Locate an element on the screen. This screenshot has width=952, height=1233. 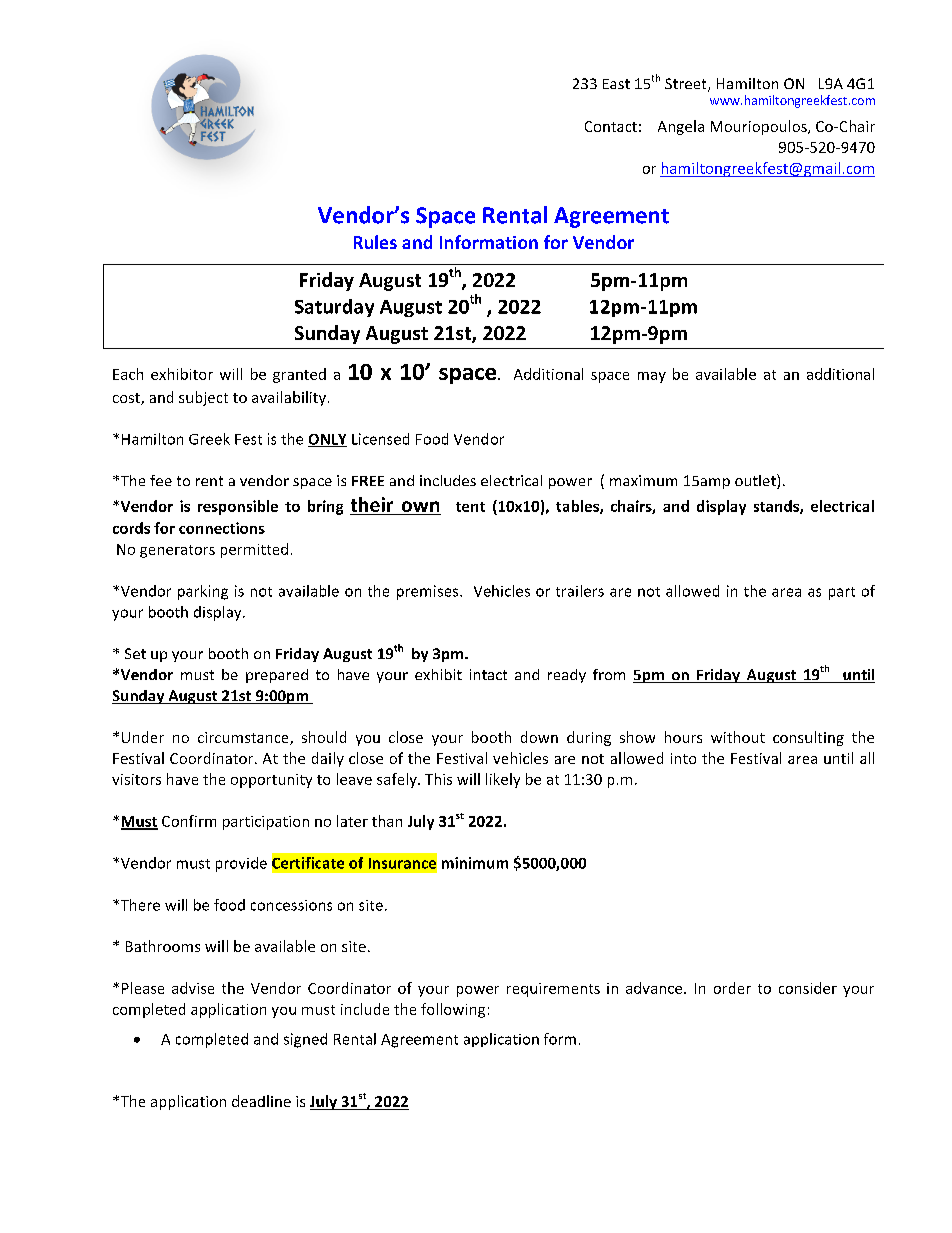
trailers is located at coordinates (580, 591).
